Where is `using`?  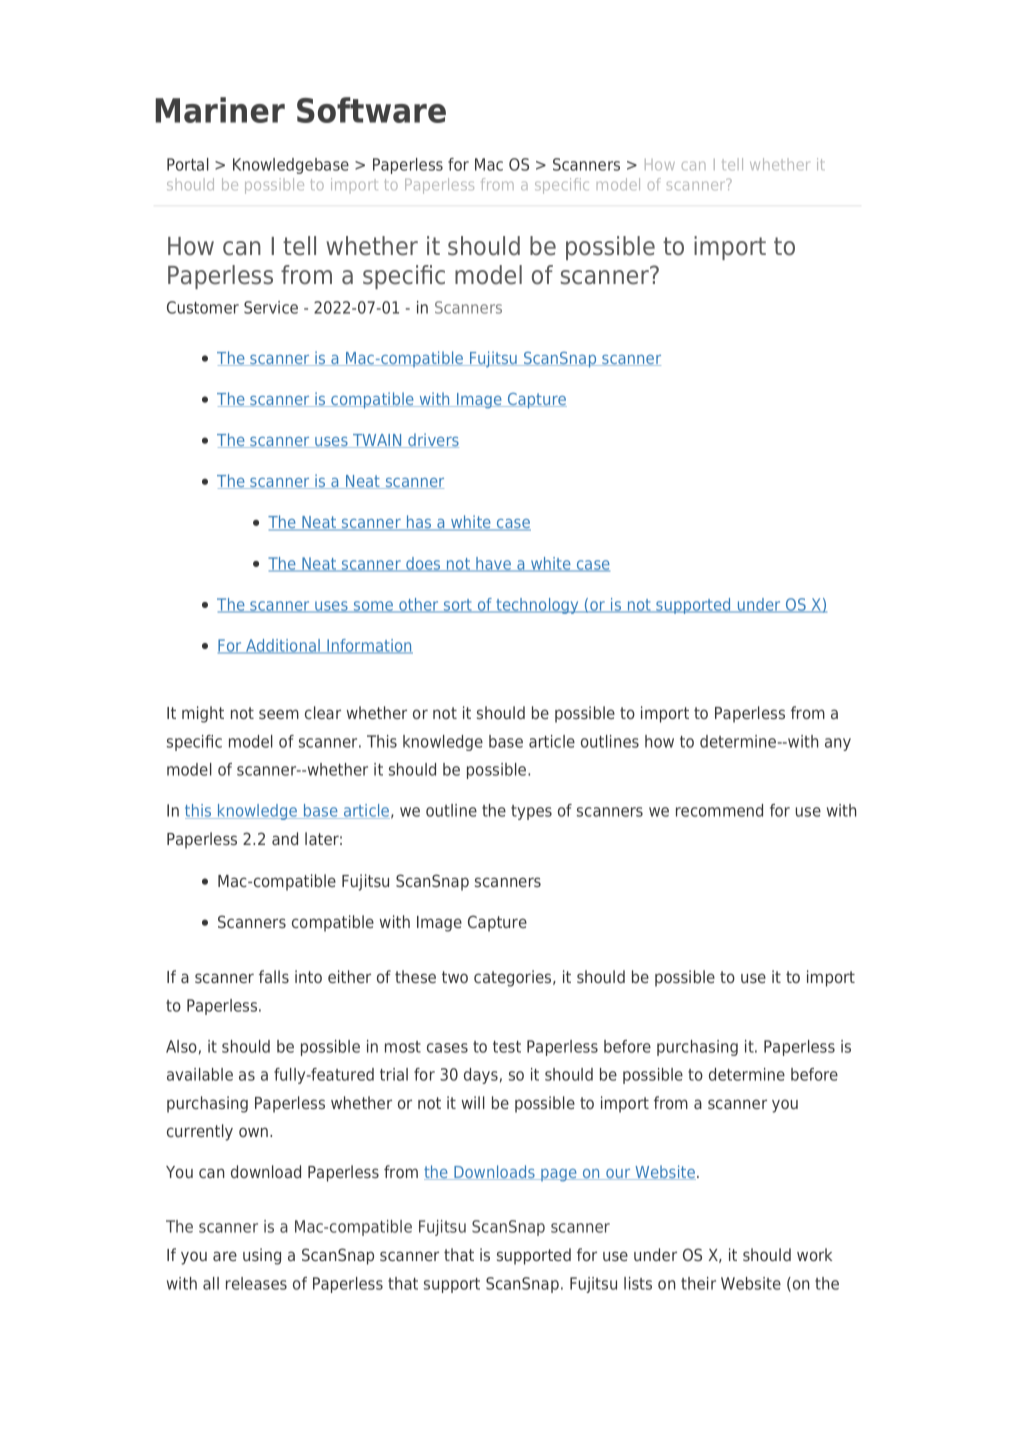
using is located at coordinates (262, 1256).
